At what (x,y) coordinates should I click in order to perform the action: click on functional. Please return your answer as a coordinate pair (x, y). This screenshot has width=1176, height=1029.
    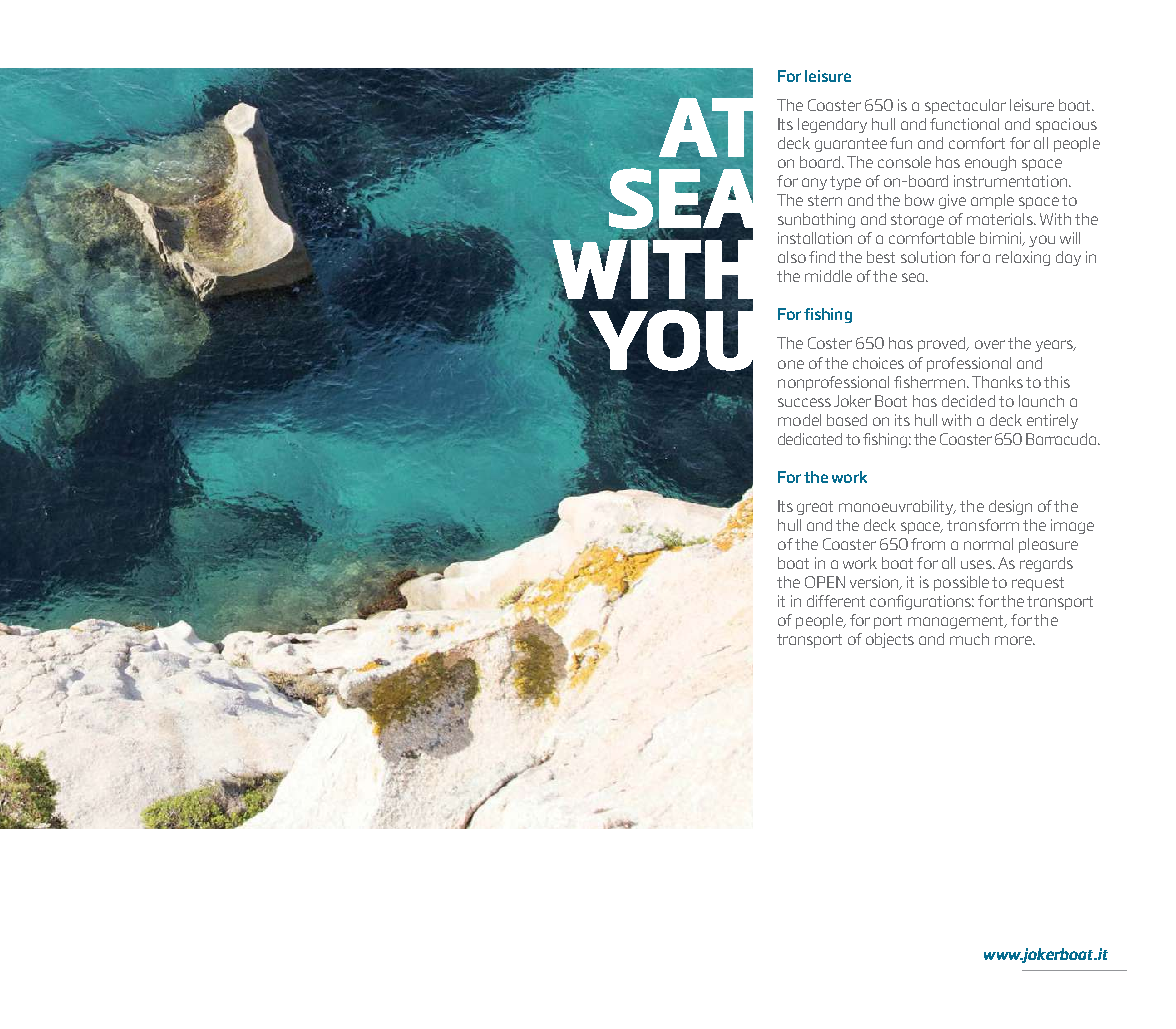
    Looking at the image, I should click on (964, 124).
